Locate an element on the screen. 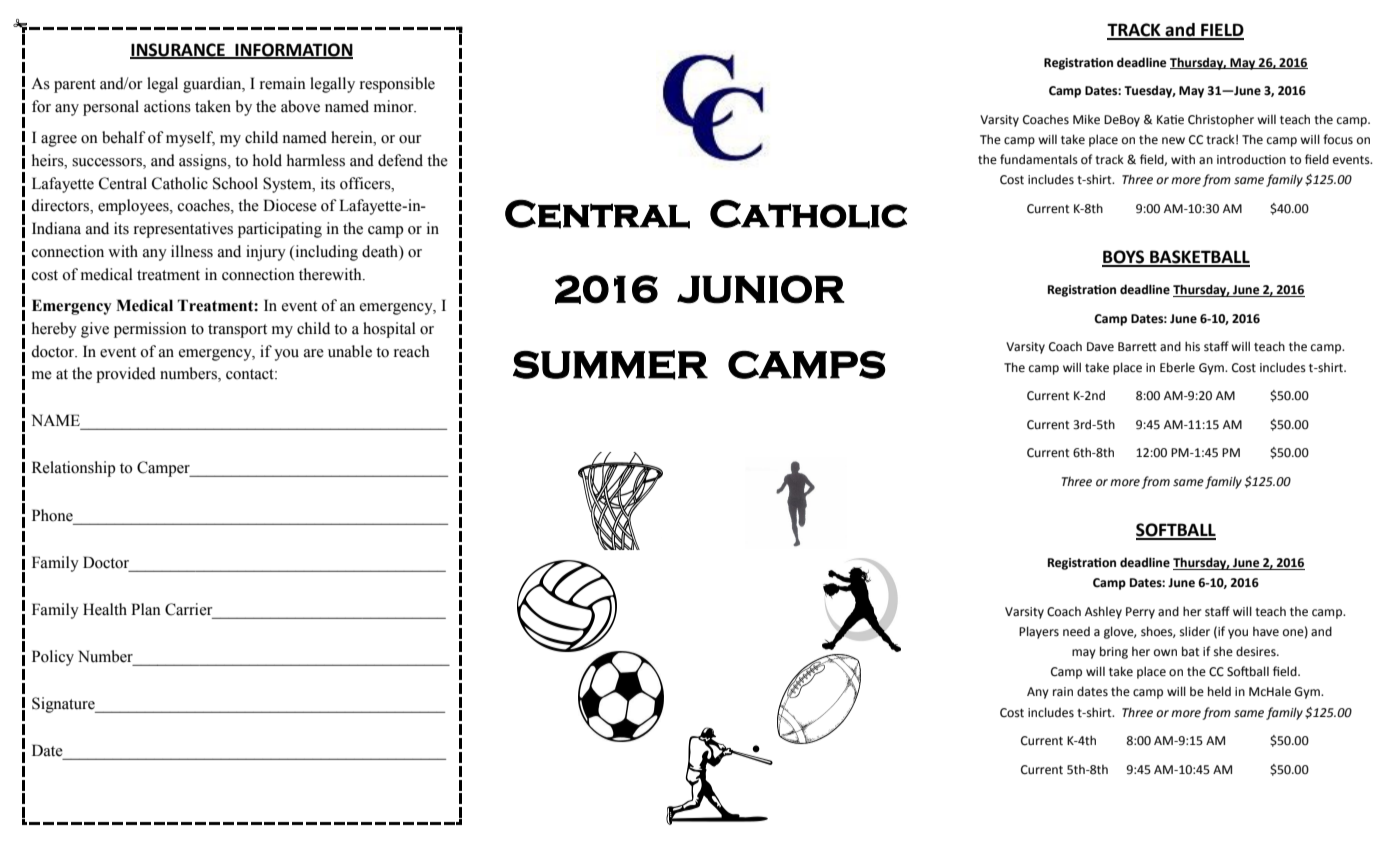  Policy is located at coordinates (53, 658).
